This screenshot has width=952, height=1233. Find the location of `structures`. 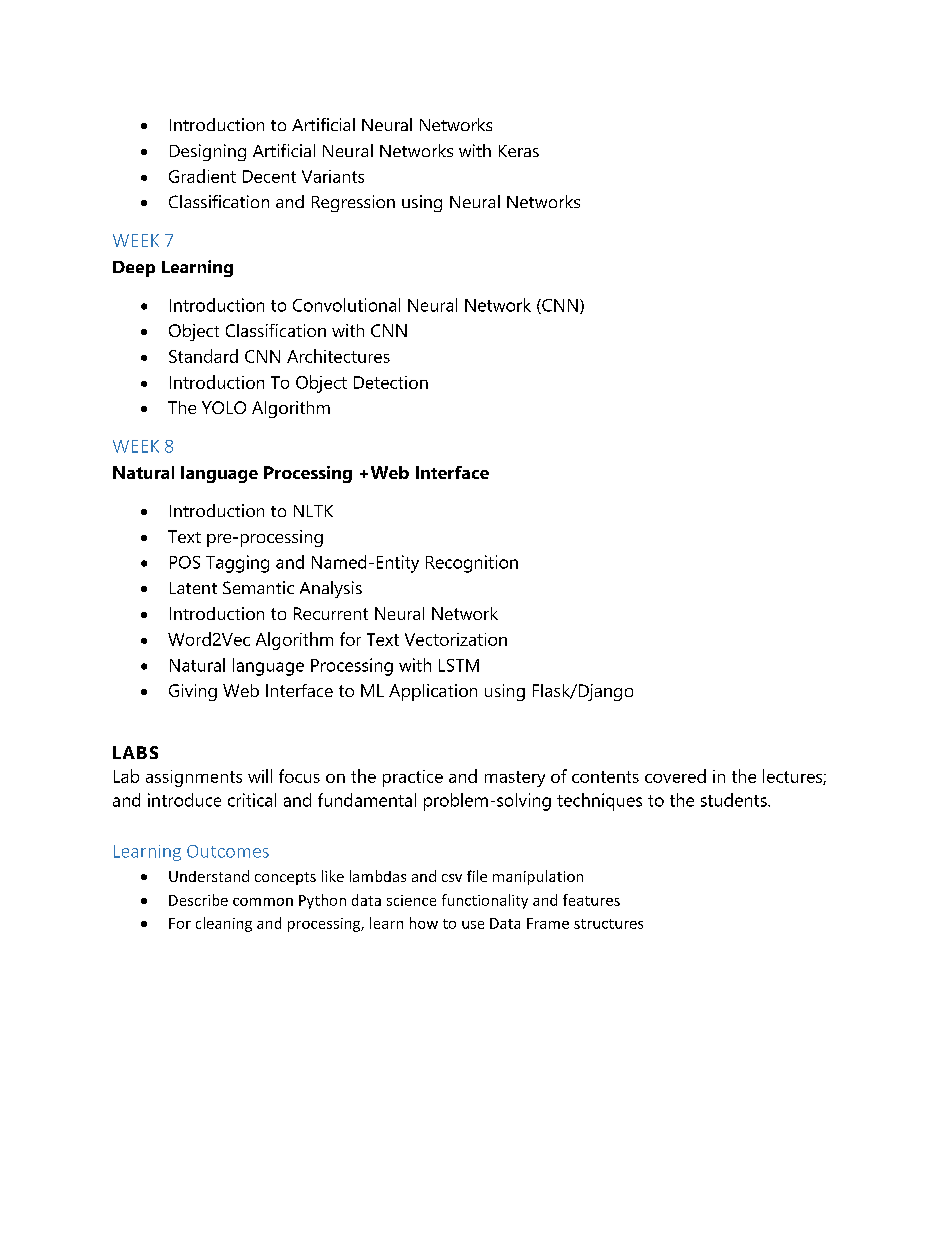

structures is located at coordinates (608, 924).
